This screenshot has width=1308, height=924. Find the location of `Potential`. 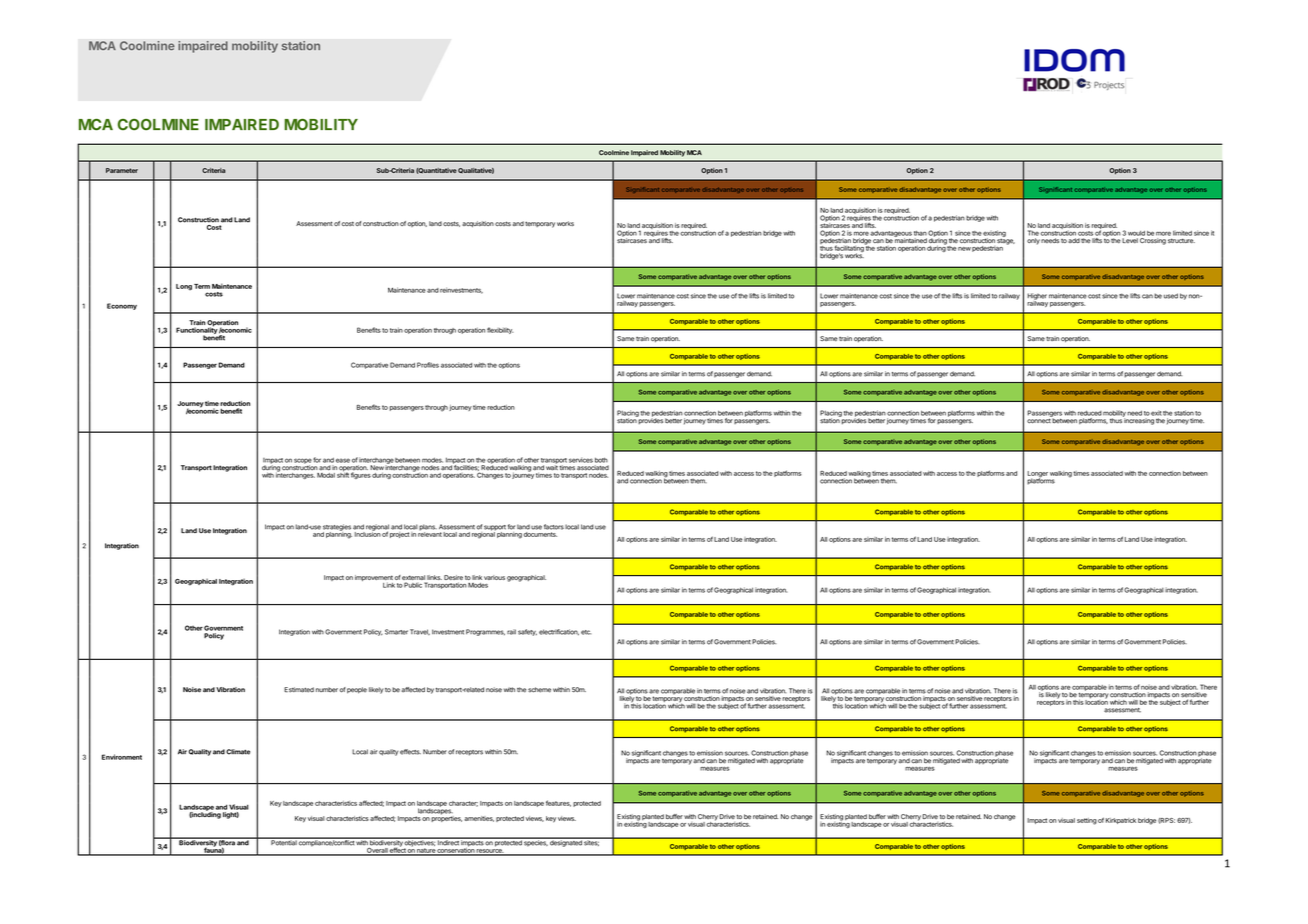

Potential is located at coordinates (283, 842).
